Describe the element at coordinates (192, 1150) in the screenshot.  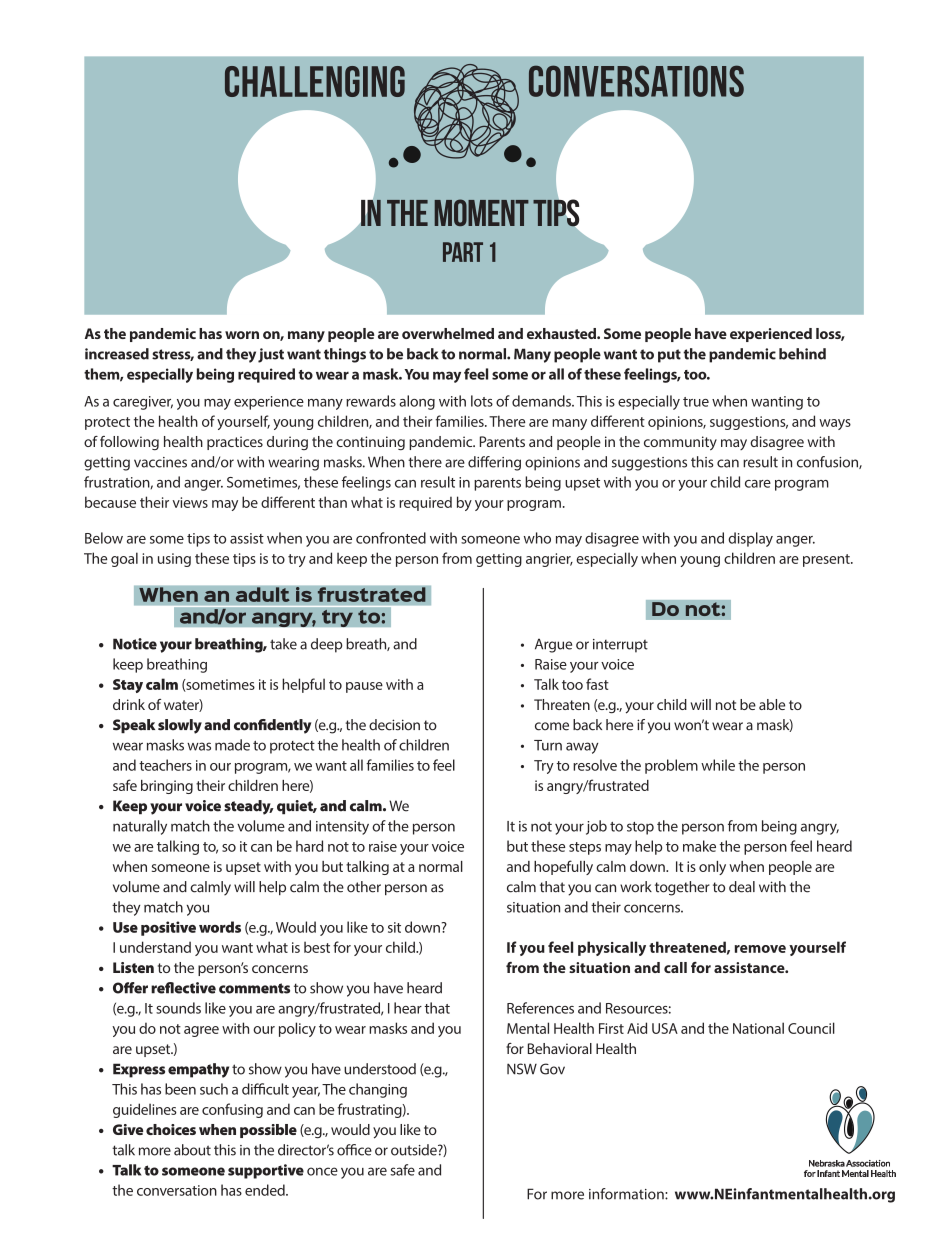
I see `about` at that location.
